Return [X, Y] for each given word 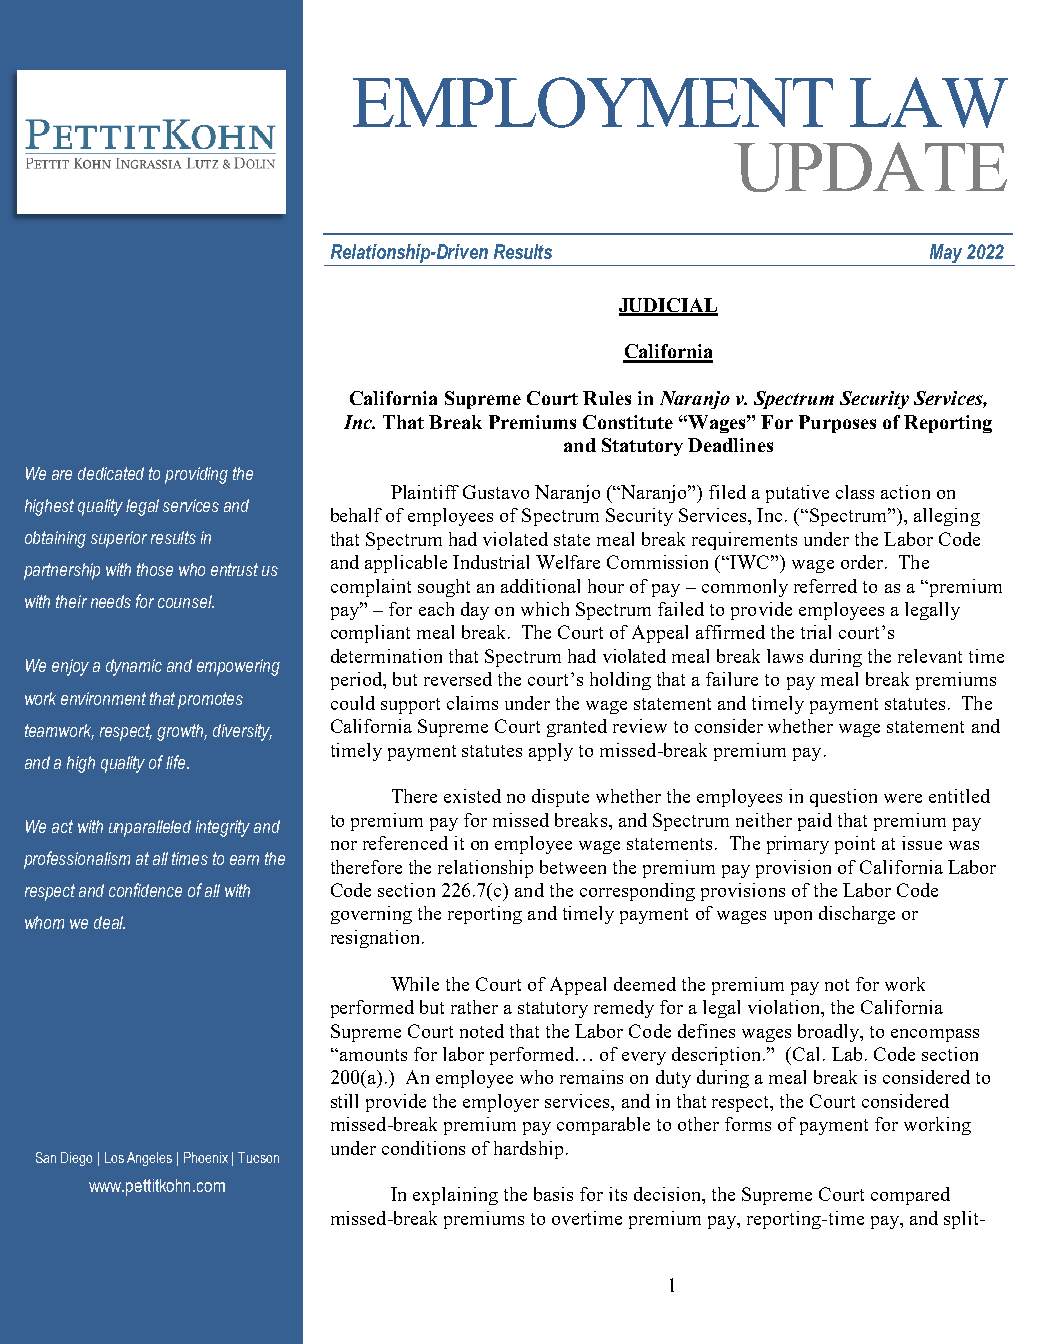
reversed [458, 679]
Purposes [837, 424]
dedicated [111, 473]
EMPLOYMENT [593, 102]
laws [785, 656]
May [946, 255]
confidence [145, 890]
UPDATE [870, 167]
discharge [857, 915]
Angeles [149, 1159]
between [573, 867]
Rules [607, 398]
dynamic [134, 667]
